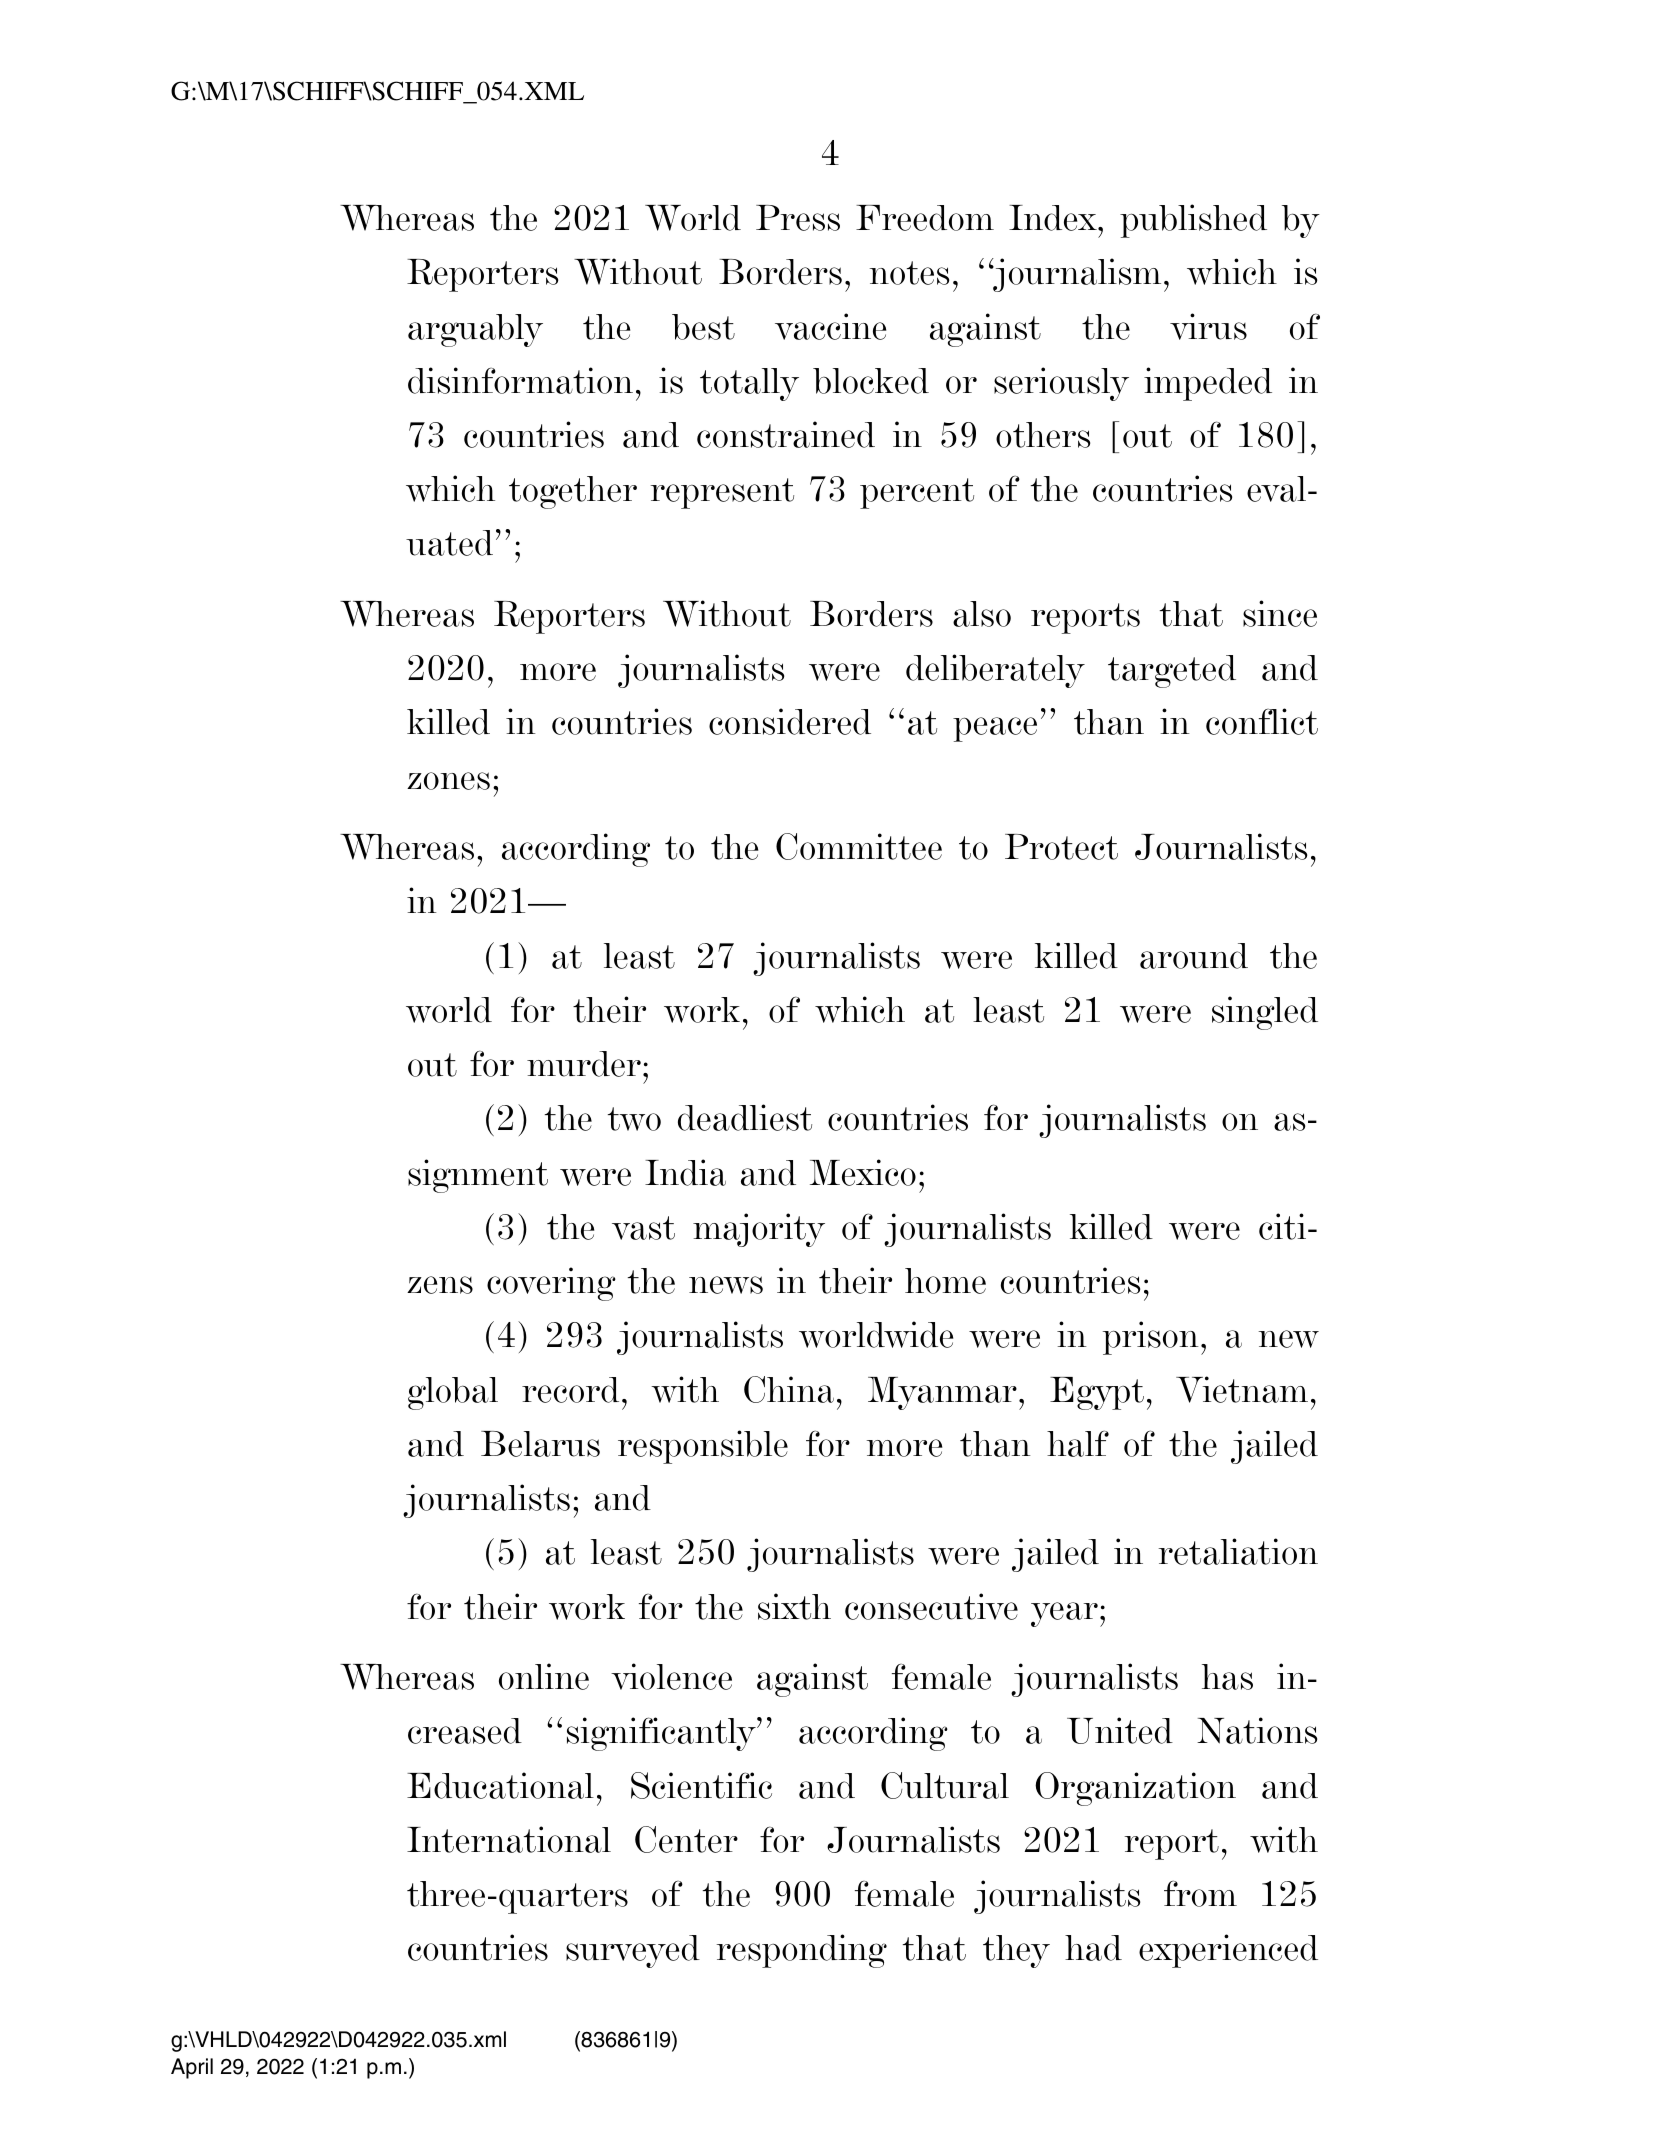  Describe the element at coordinates (801, 1951) in the screenshot. I see `responding` at that location.
